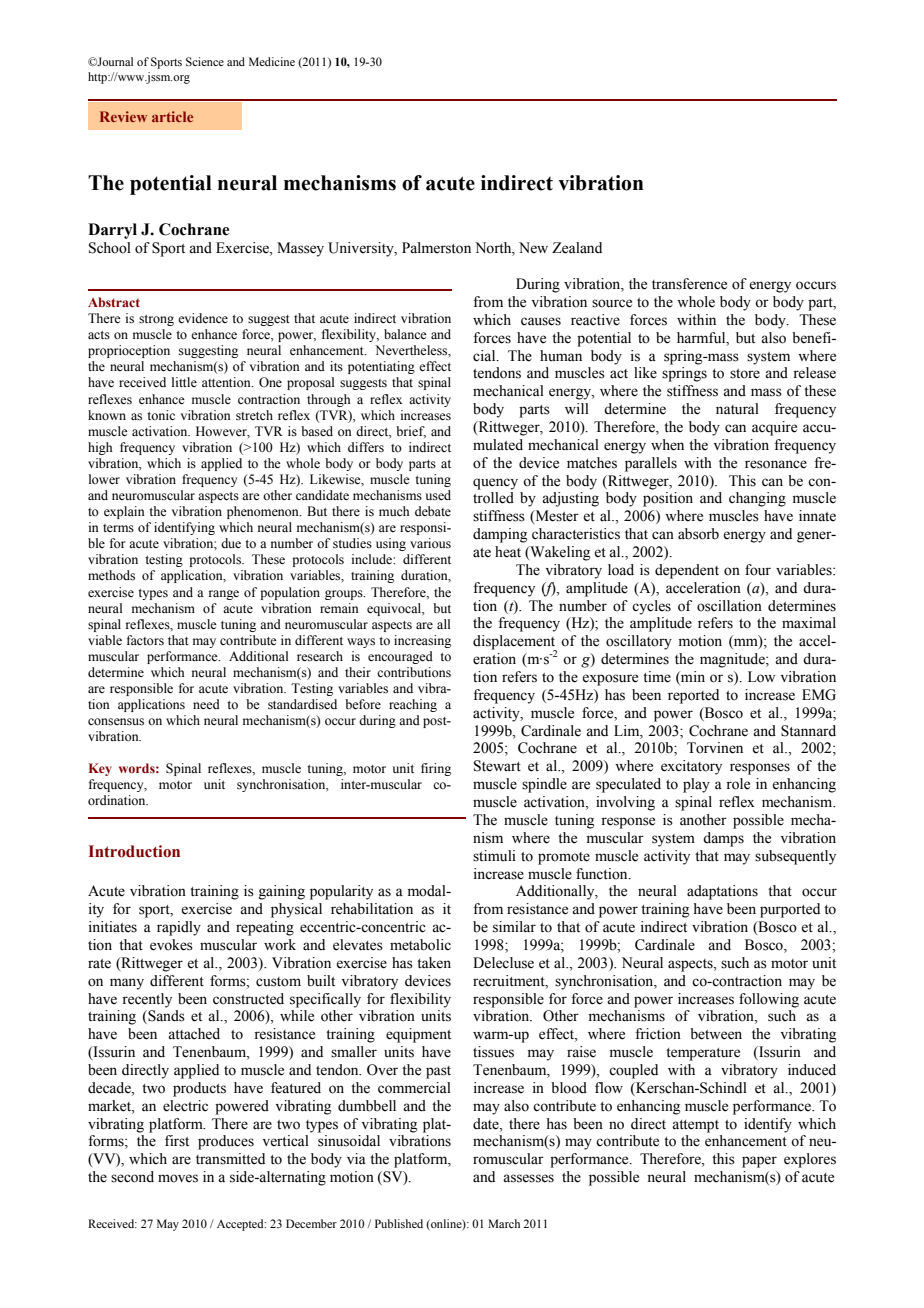 The height and width of the document is (1308, 924). I want to click on Medicine, so click(272, 61).
